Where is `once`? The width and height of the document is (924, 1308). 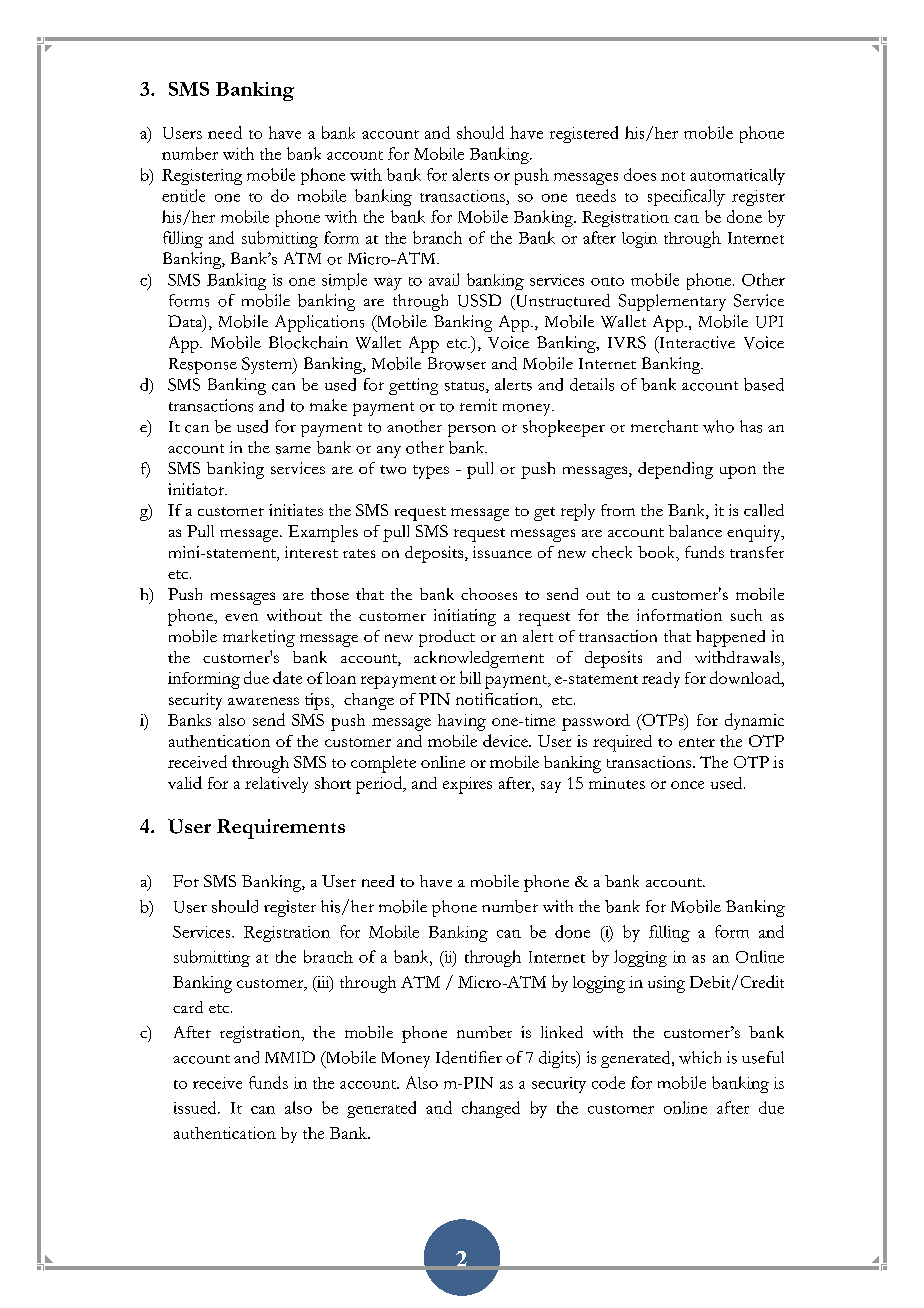 once is located at coordinates (687, 785).
